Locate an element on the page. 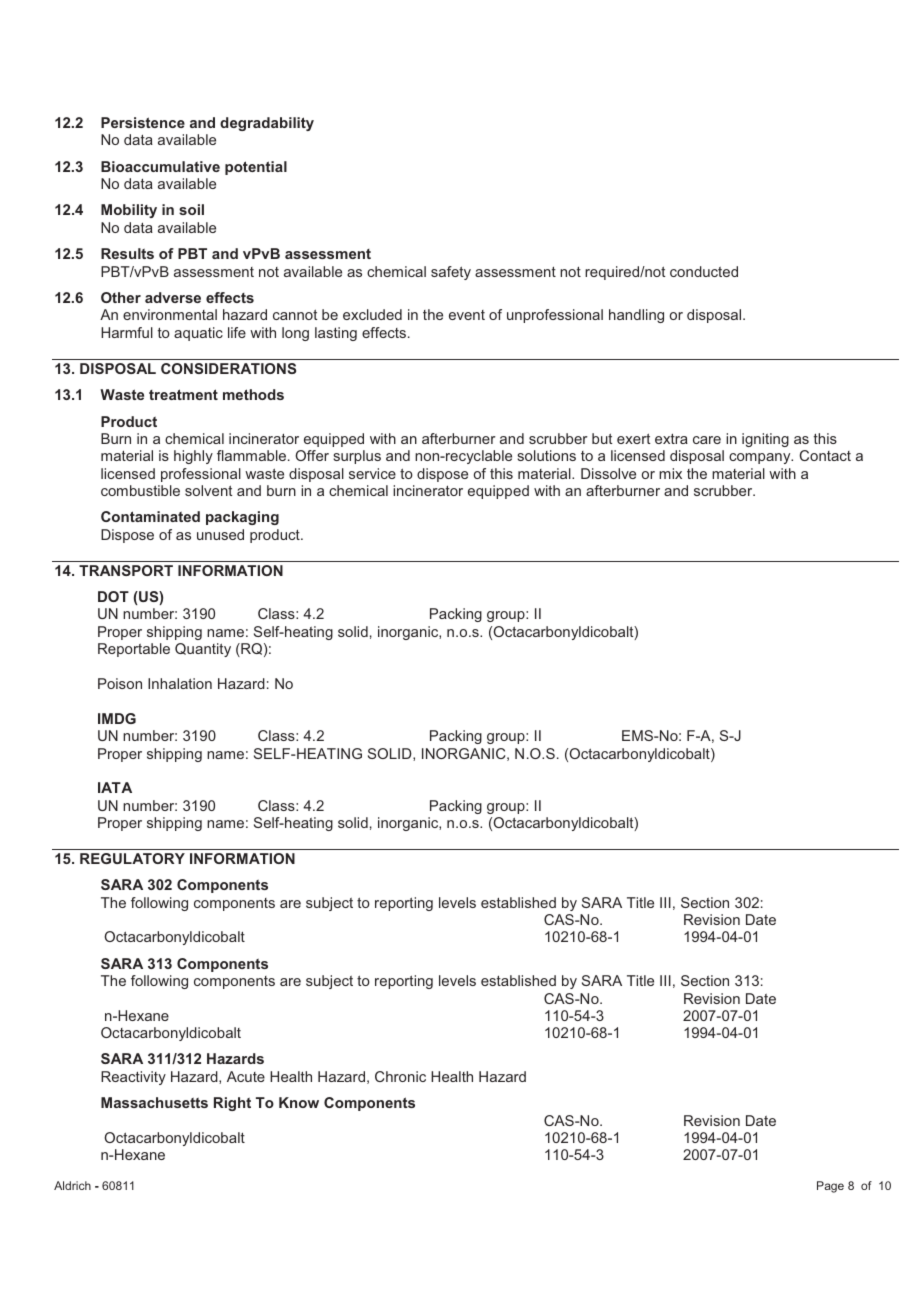 The height and width of the image is (1308, 924). Chronic is located at coordinates (400, 1076).
